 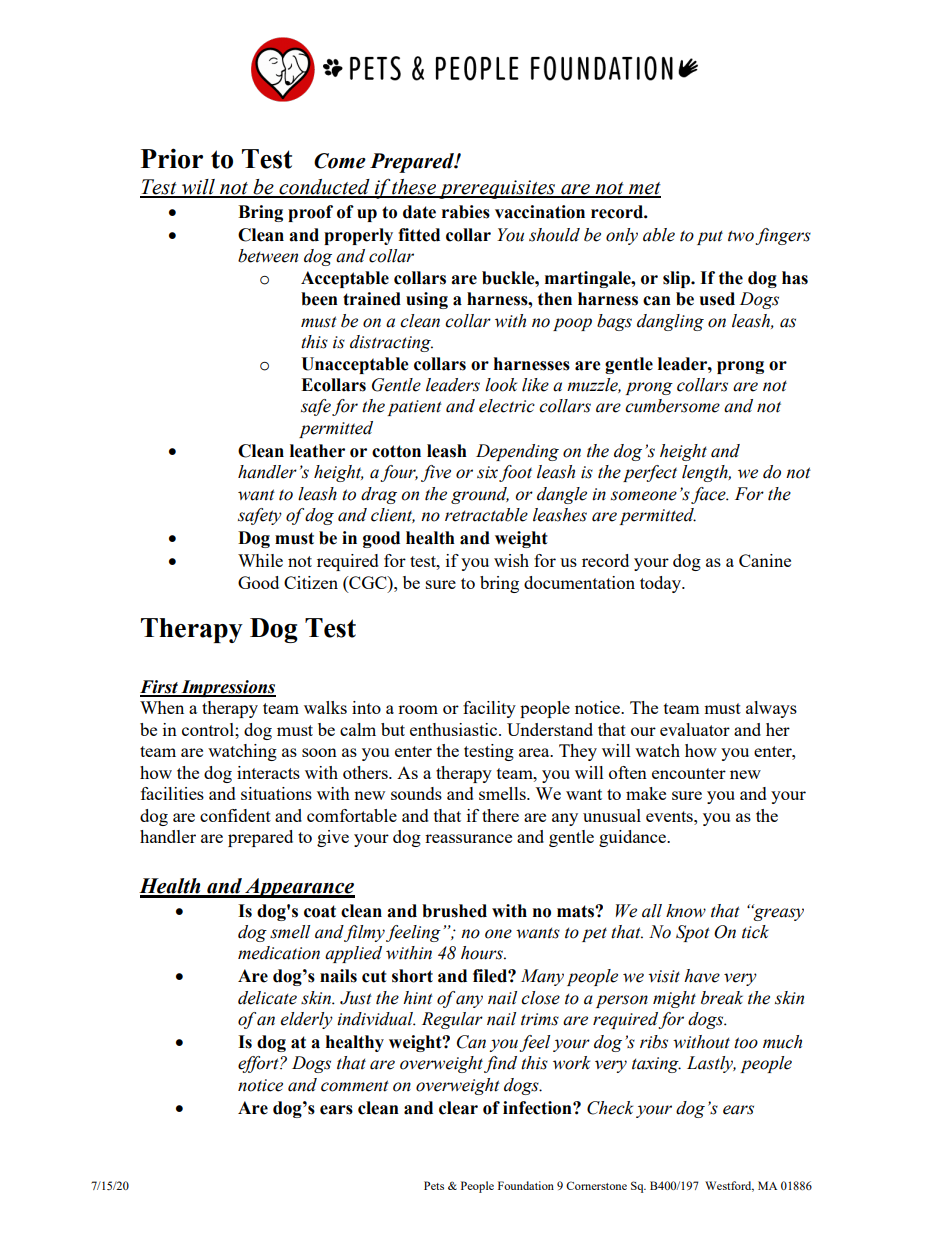 What do you see at coordinates (172, 158) in the screenshot?
I see `Prior` at bounding box center [172, 158].
